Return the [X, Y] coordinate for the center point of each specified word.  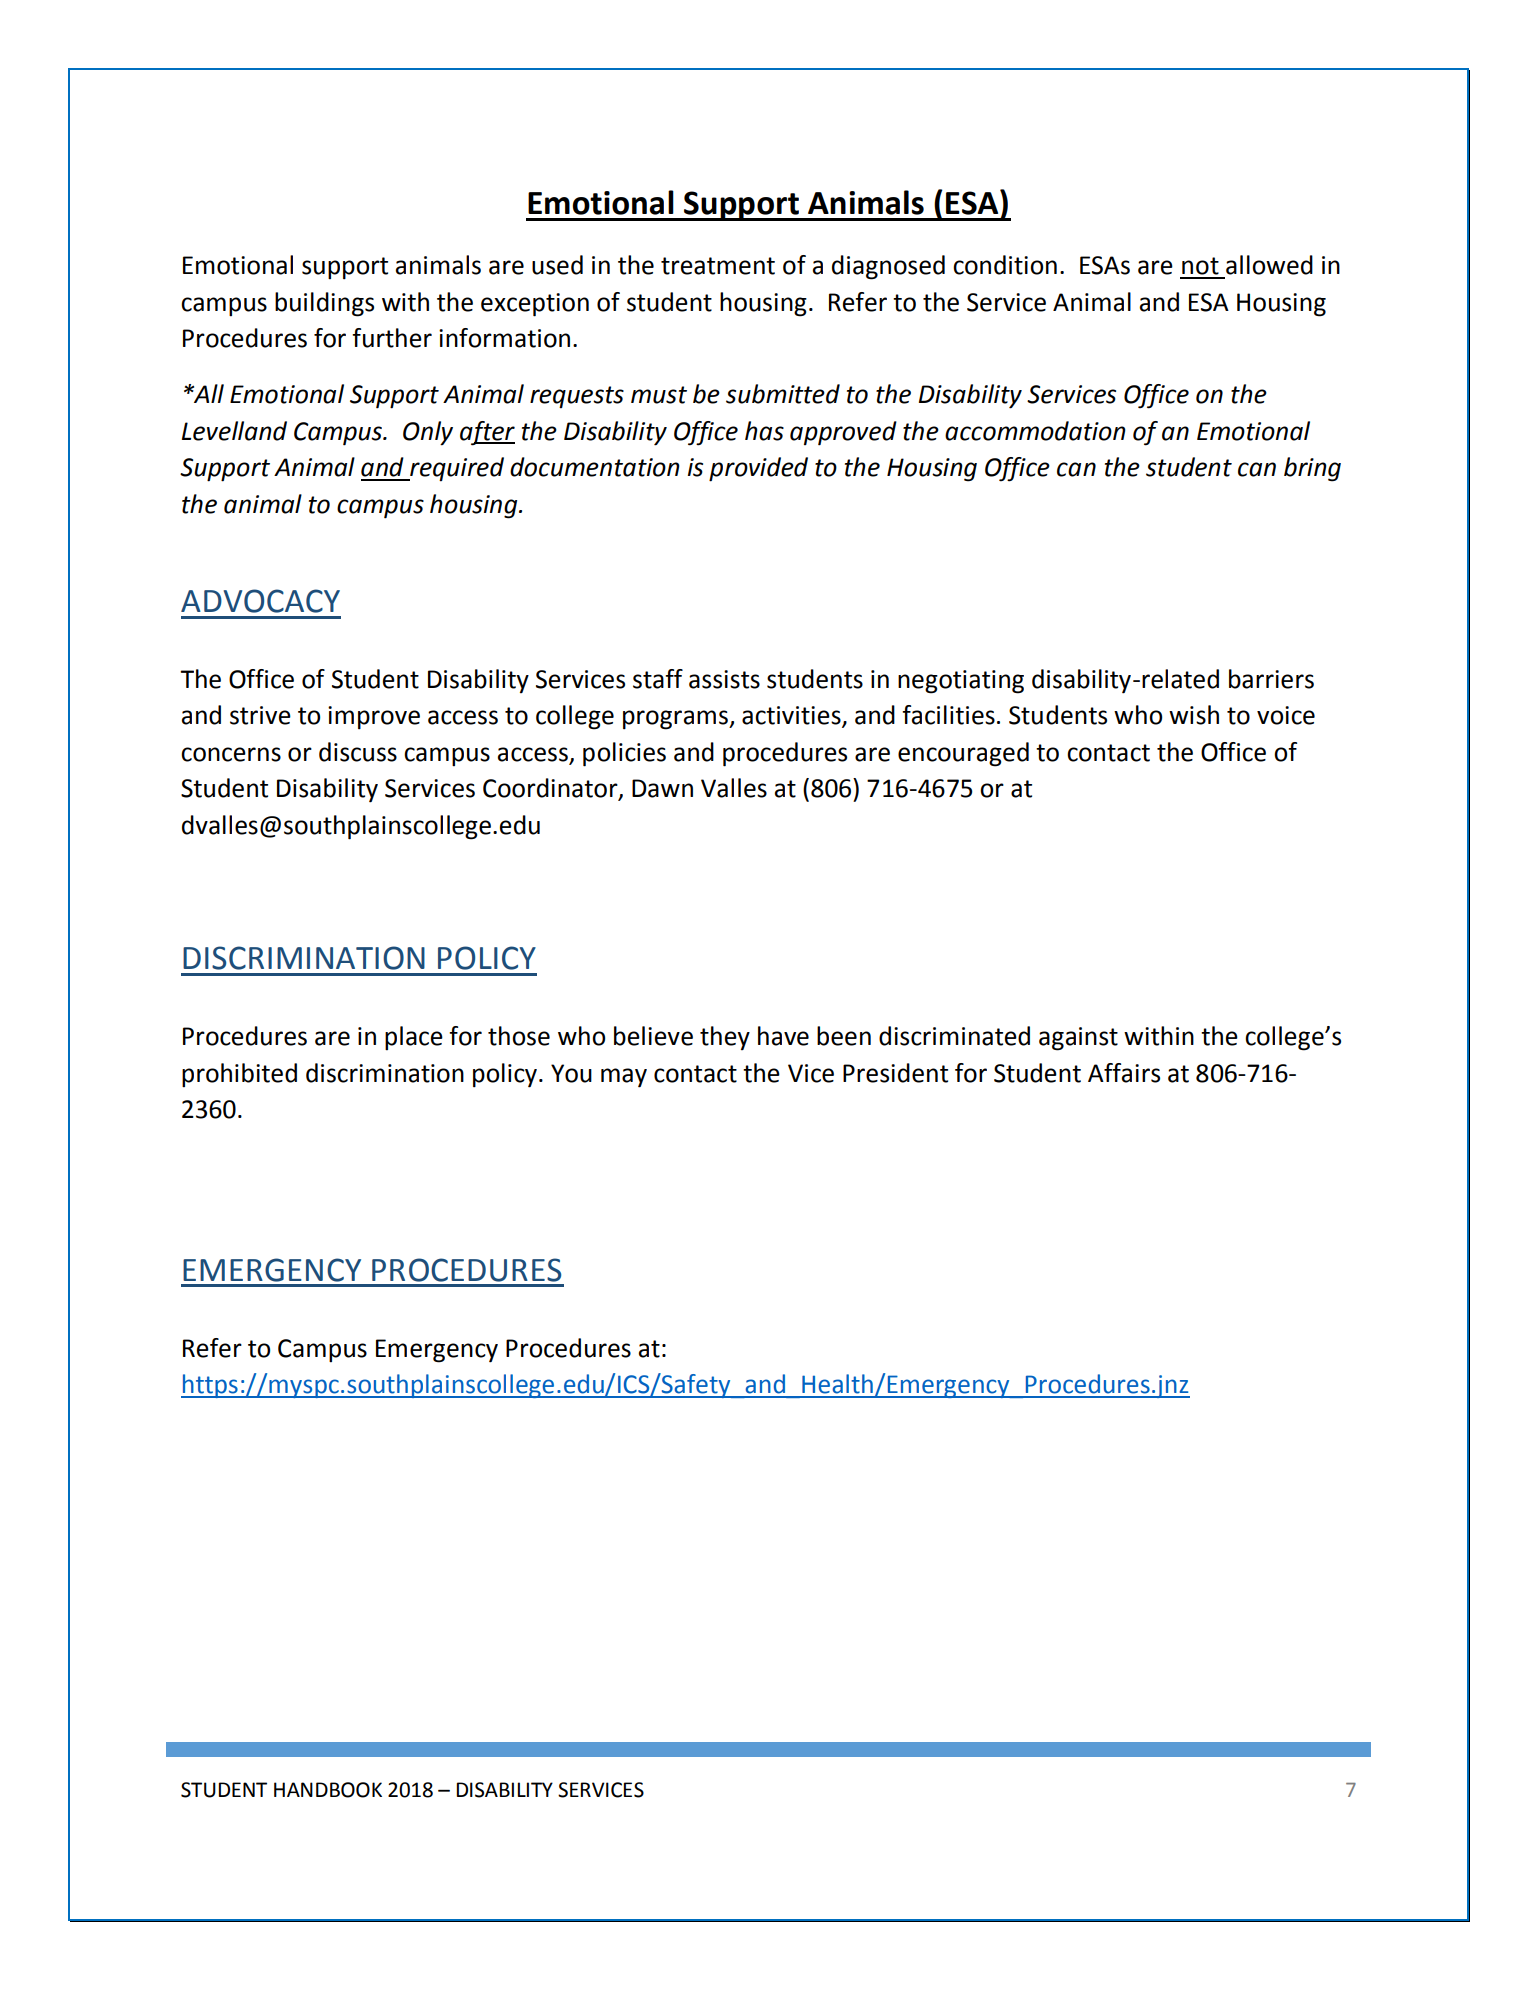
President [895, 1073]
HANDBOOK [328, 1790]
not [1200, 266]
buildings [324, 304]
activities [792, 716]
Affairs [1124, 1073]
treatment [718, 266]
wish [1194, 715]
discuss [358, 752]
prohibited [239, 1075]
